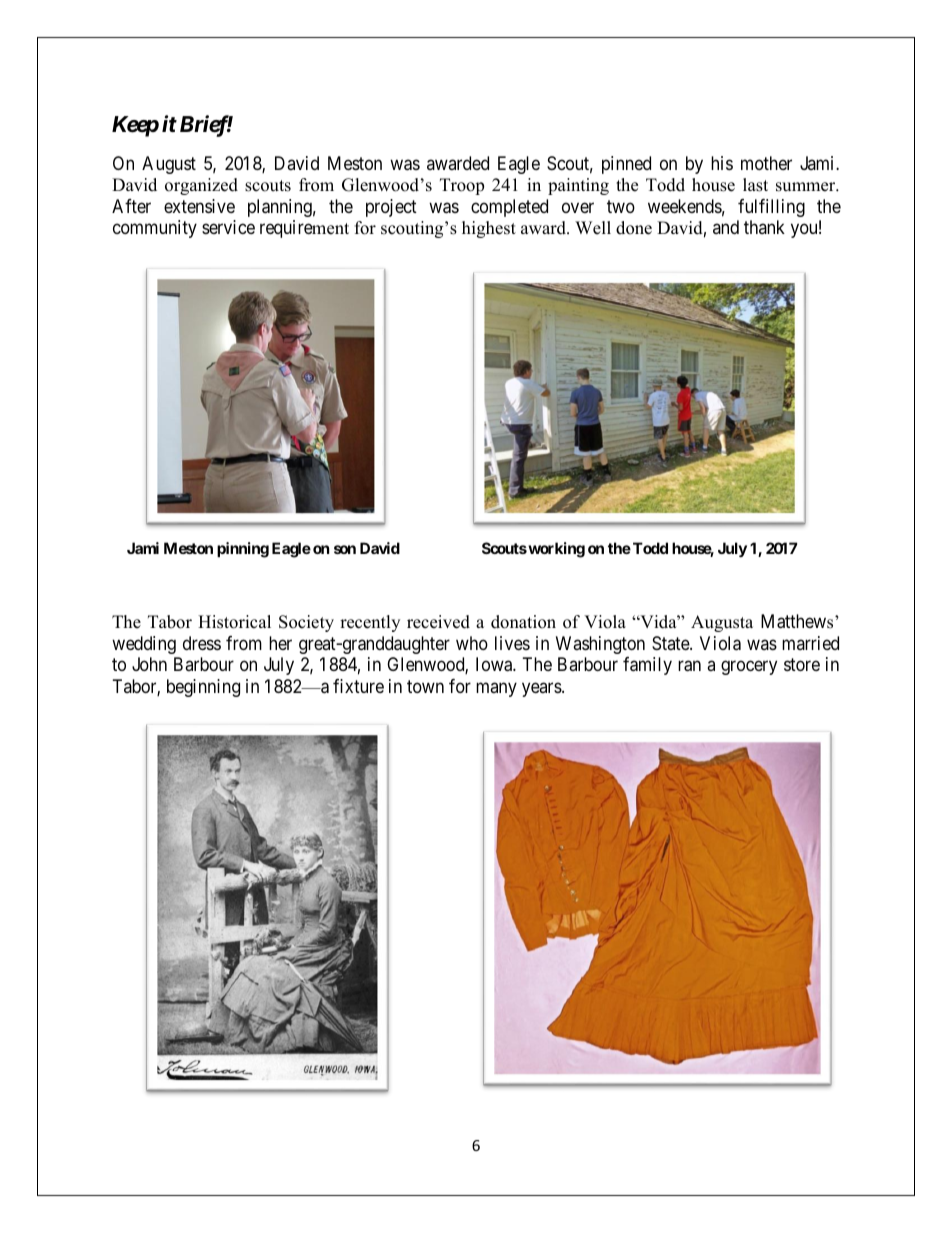 The image size is (952, 1233). What do you see at coordinates (203, 688) in the screenshot?
I see `beginning` at bounding box center [203, 688].
